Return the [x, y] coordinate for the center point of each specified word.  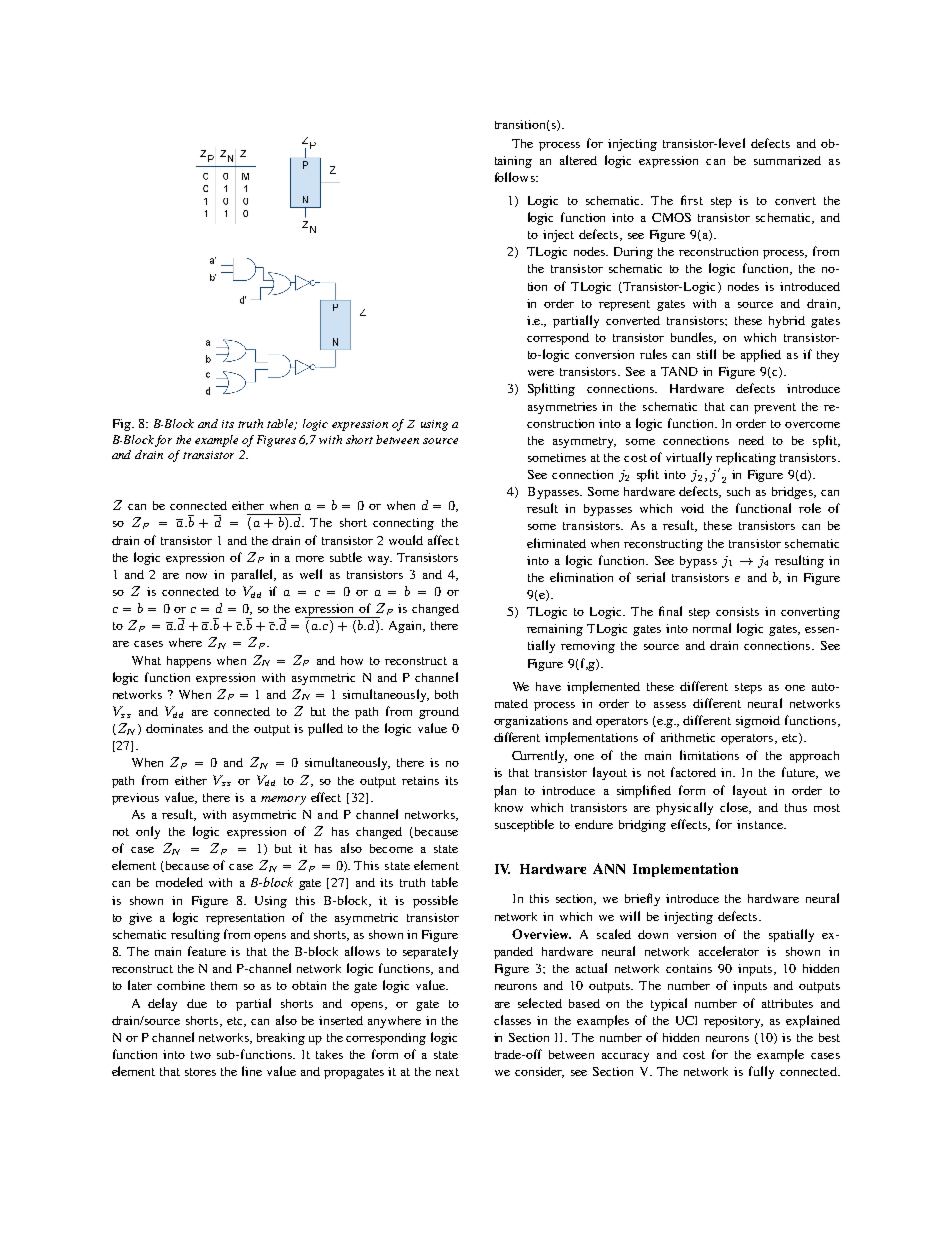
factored [693, 772]
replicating [746, 458]
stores [200, 1072]
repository [733, 1022]
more [310, 559]
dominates [174, 728]
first [692, 200]
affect [443, 540]
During [633, 253]
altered [578, 160]
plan [505, 791]
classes [512, 1020]
